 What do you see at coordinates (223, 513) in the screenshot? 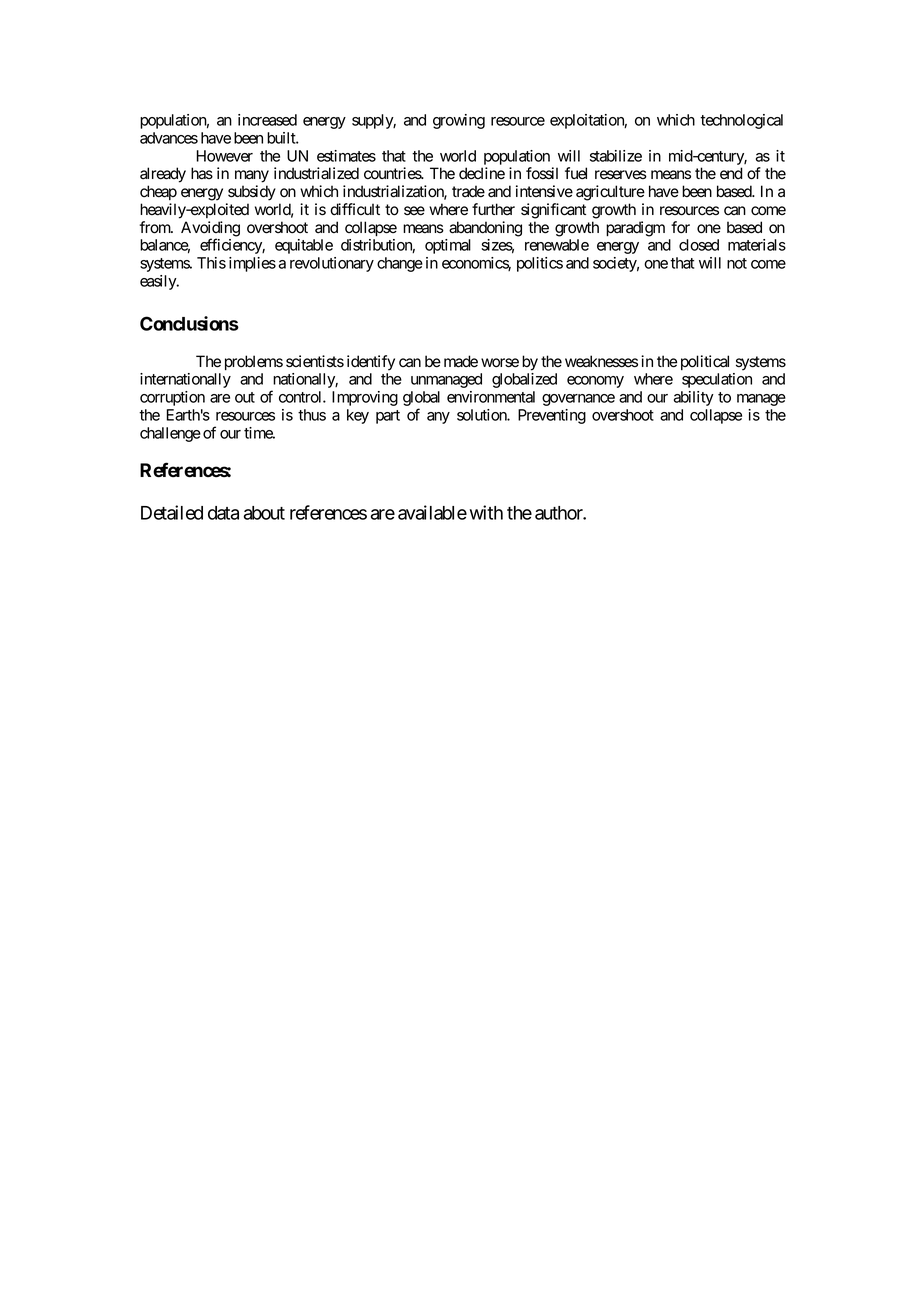
I see `data` at bounding box center [223, 513].
